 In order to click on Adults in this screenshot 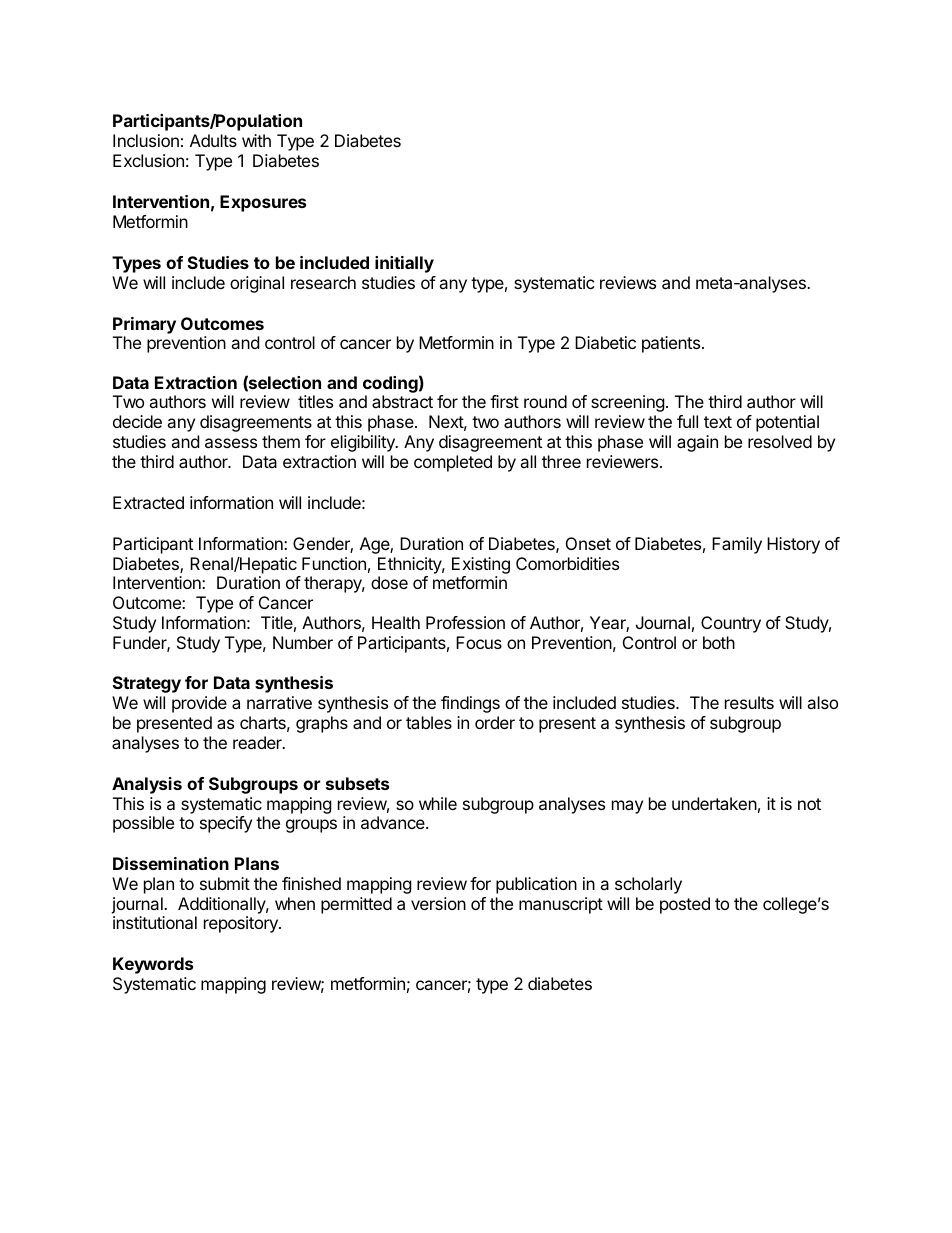, I will do `click(213, 140)`.
